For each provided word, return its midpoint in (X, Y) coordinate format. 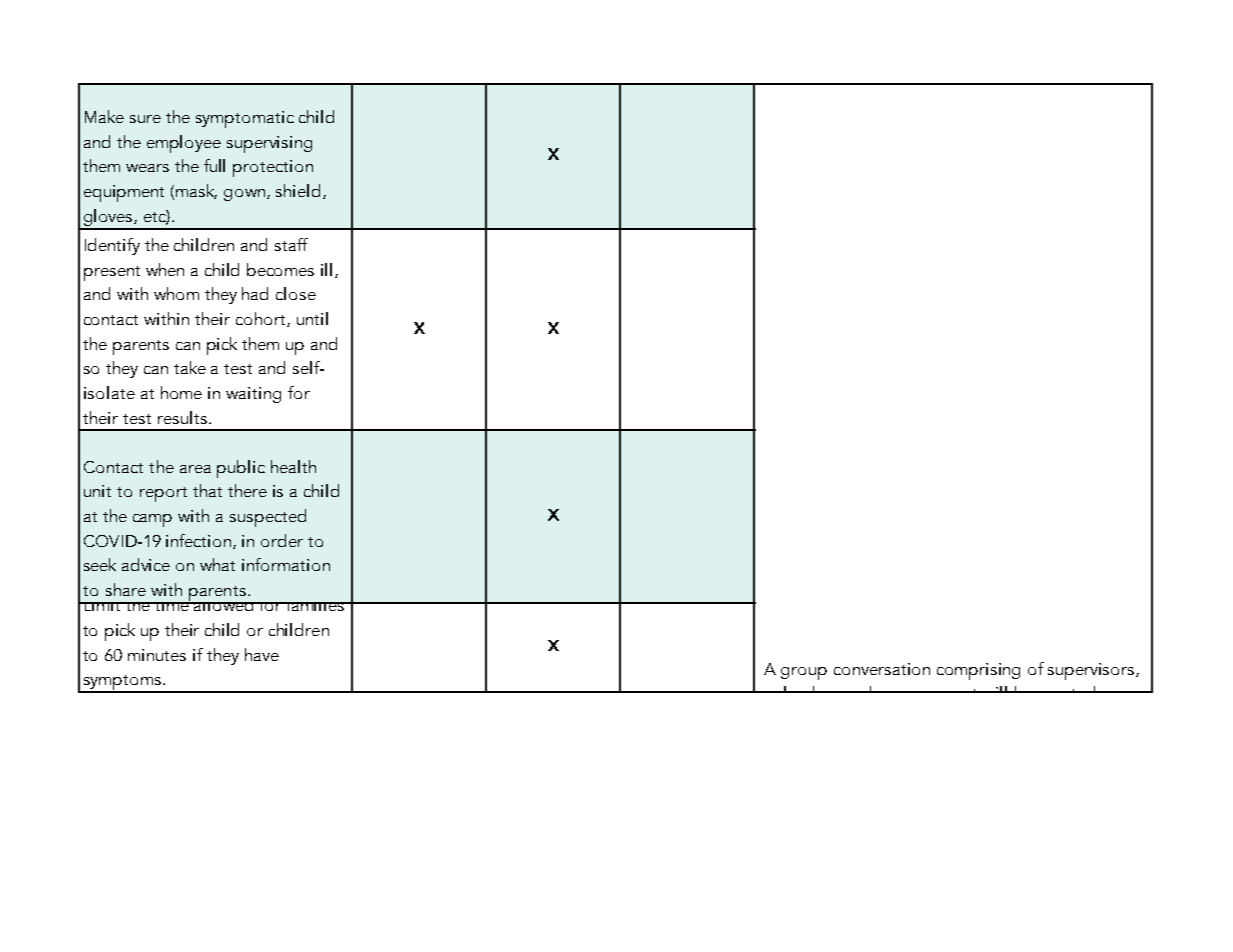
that (207, 490)
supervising (269, 144)
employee (184, 144)
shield (298, 190)
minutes (157, 655)
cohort (262, 319)
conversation (882, 669)
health (293, 466)
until (312, 318)
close (296, 293)
